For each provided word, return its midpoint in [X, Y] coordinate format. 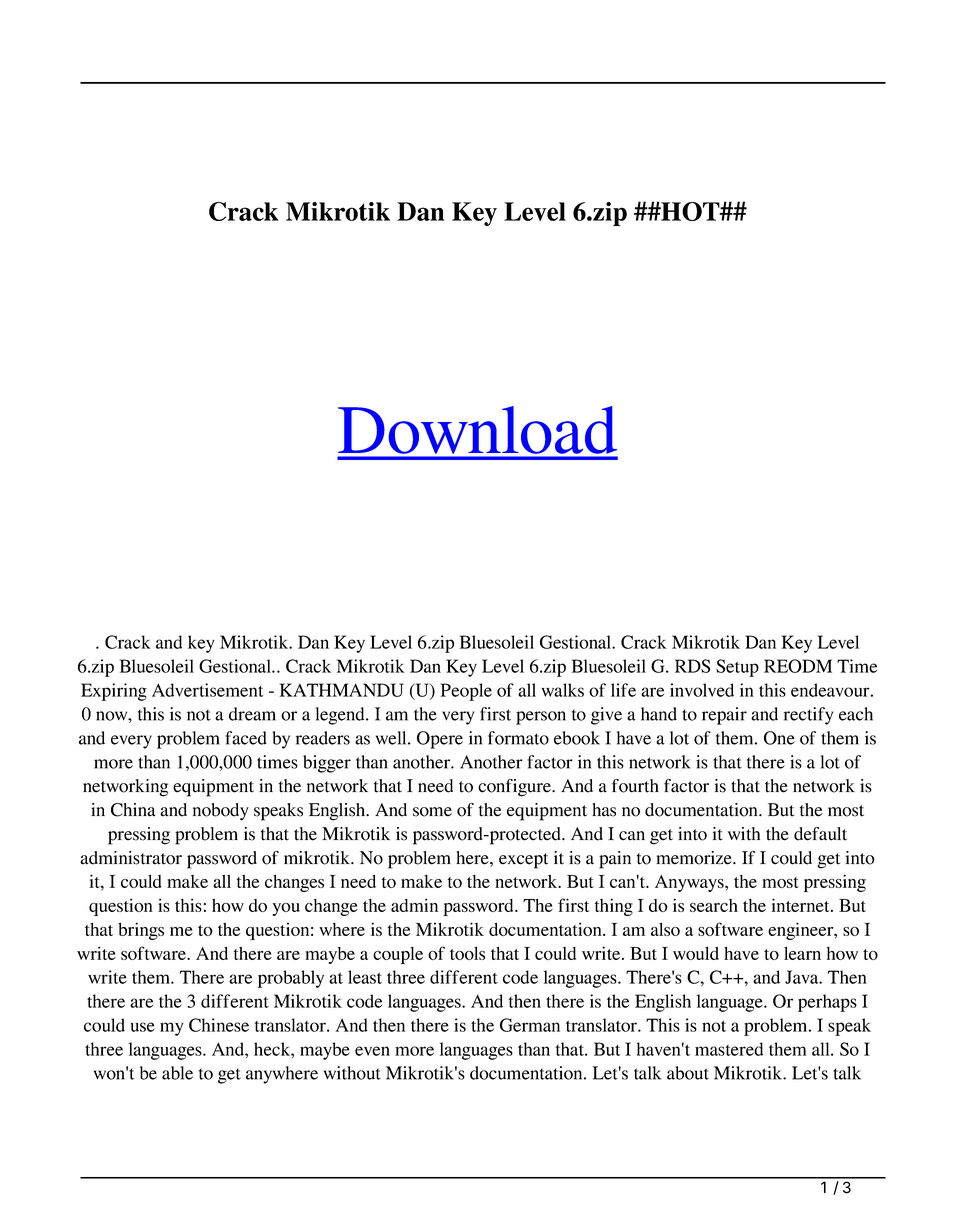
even [372, 1051]
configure [516, 788]
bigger [327, 764]
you [286, 909]
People [466, 692]
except [523, 861]
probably [291, 979]
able [177, 1073]
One [779, 738]
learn [802, 953]
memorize [695, 858]
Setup [737, 668]
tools [467, 953]
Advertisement [208, 690]
